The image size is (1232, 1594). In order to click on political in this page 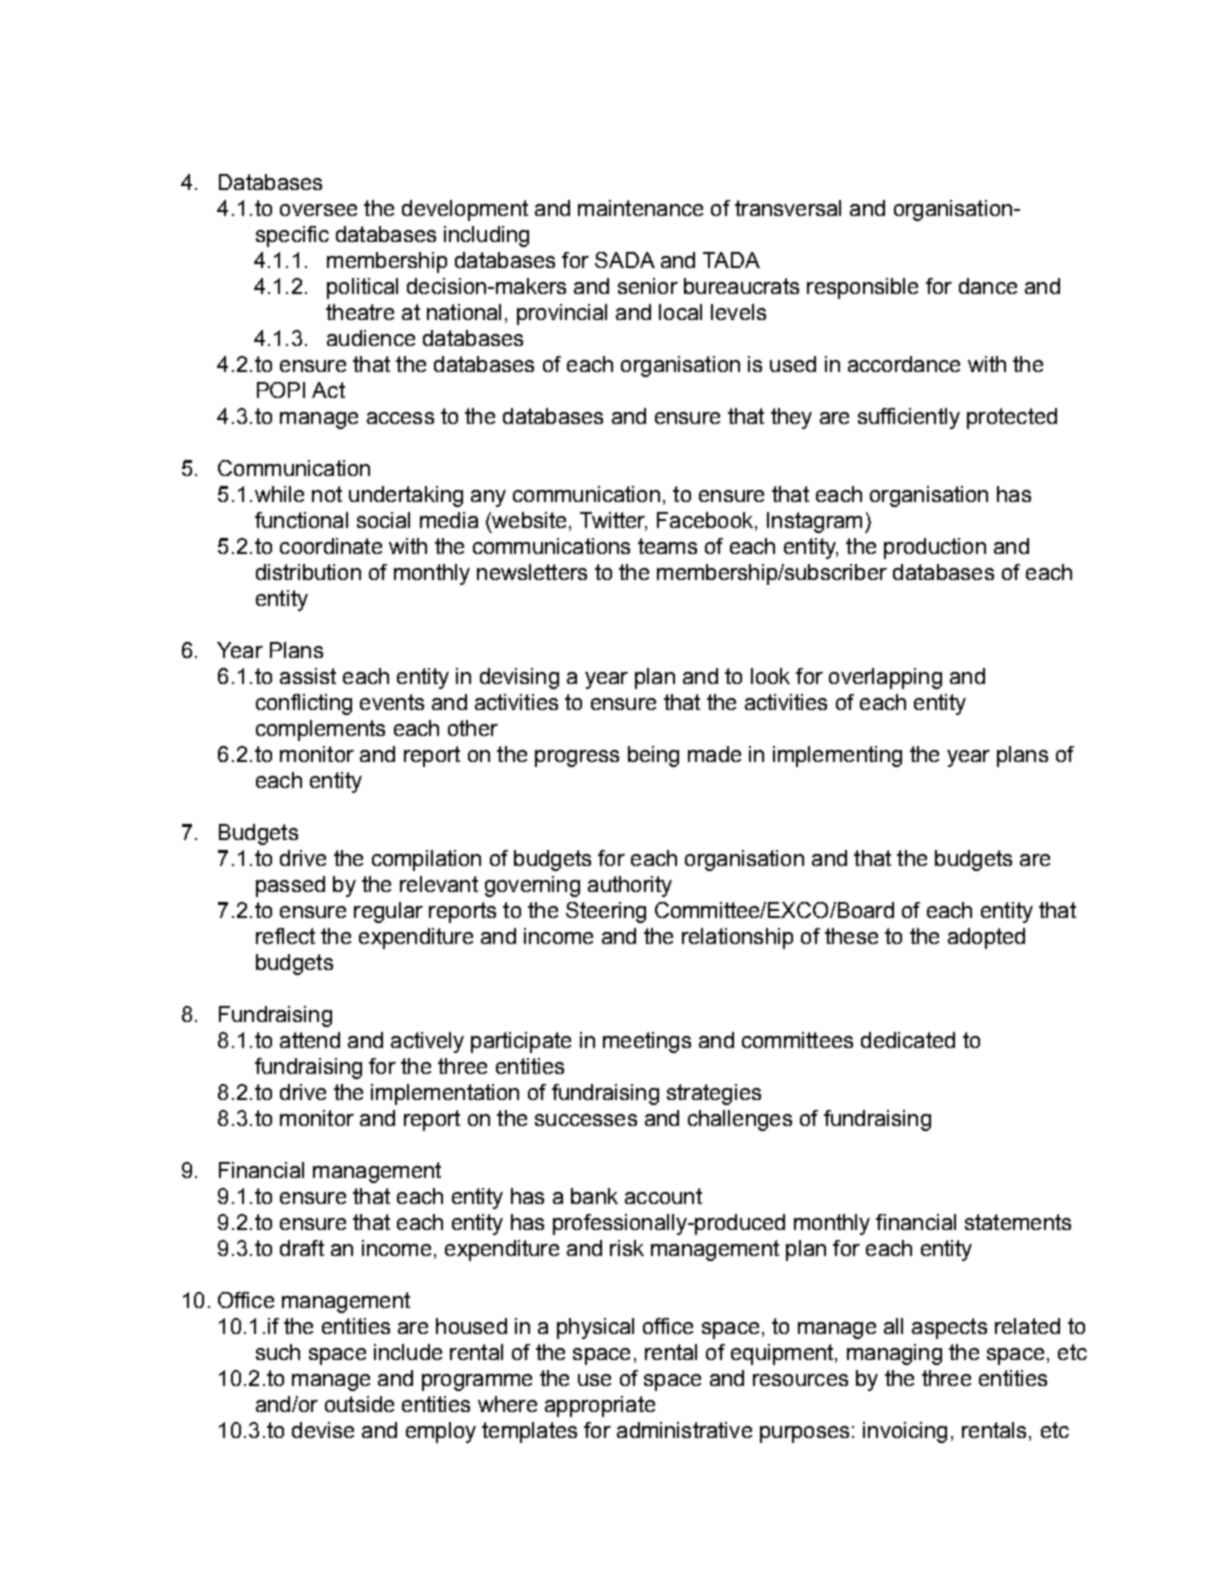, I will do `click(362, 288)`.
